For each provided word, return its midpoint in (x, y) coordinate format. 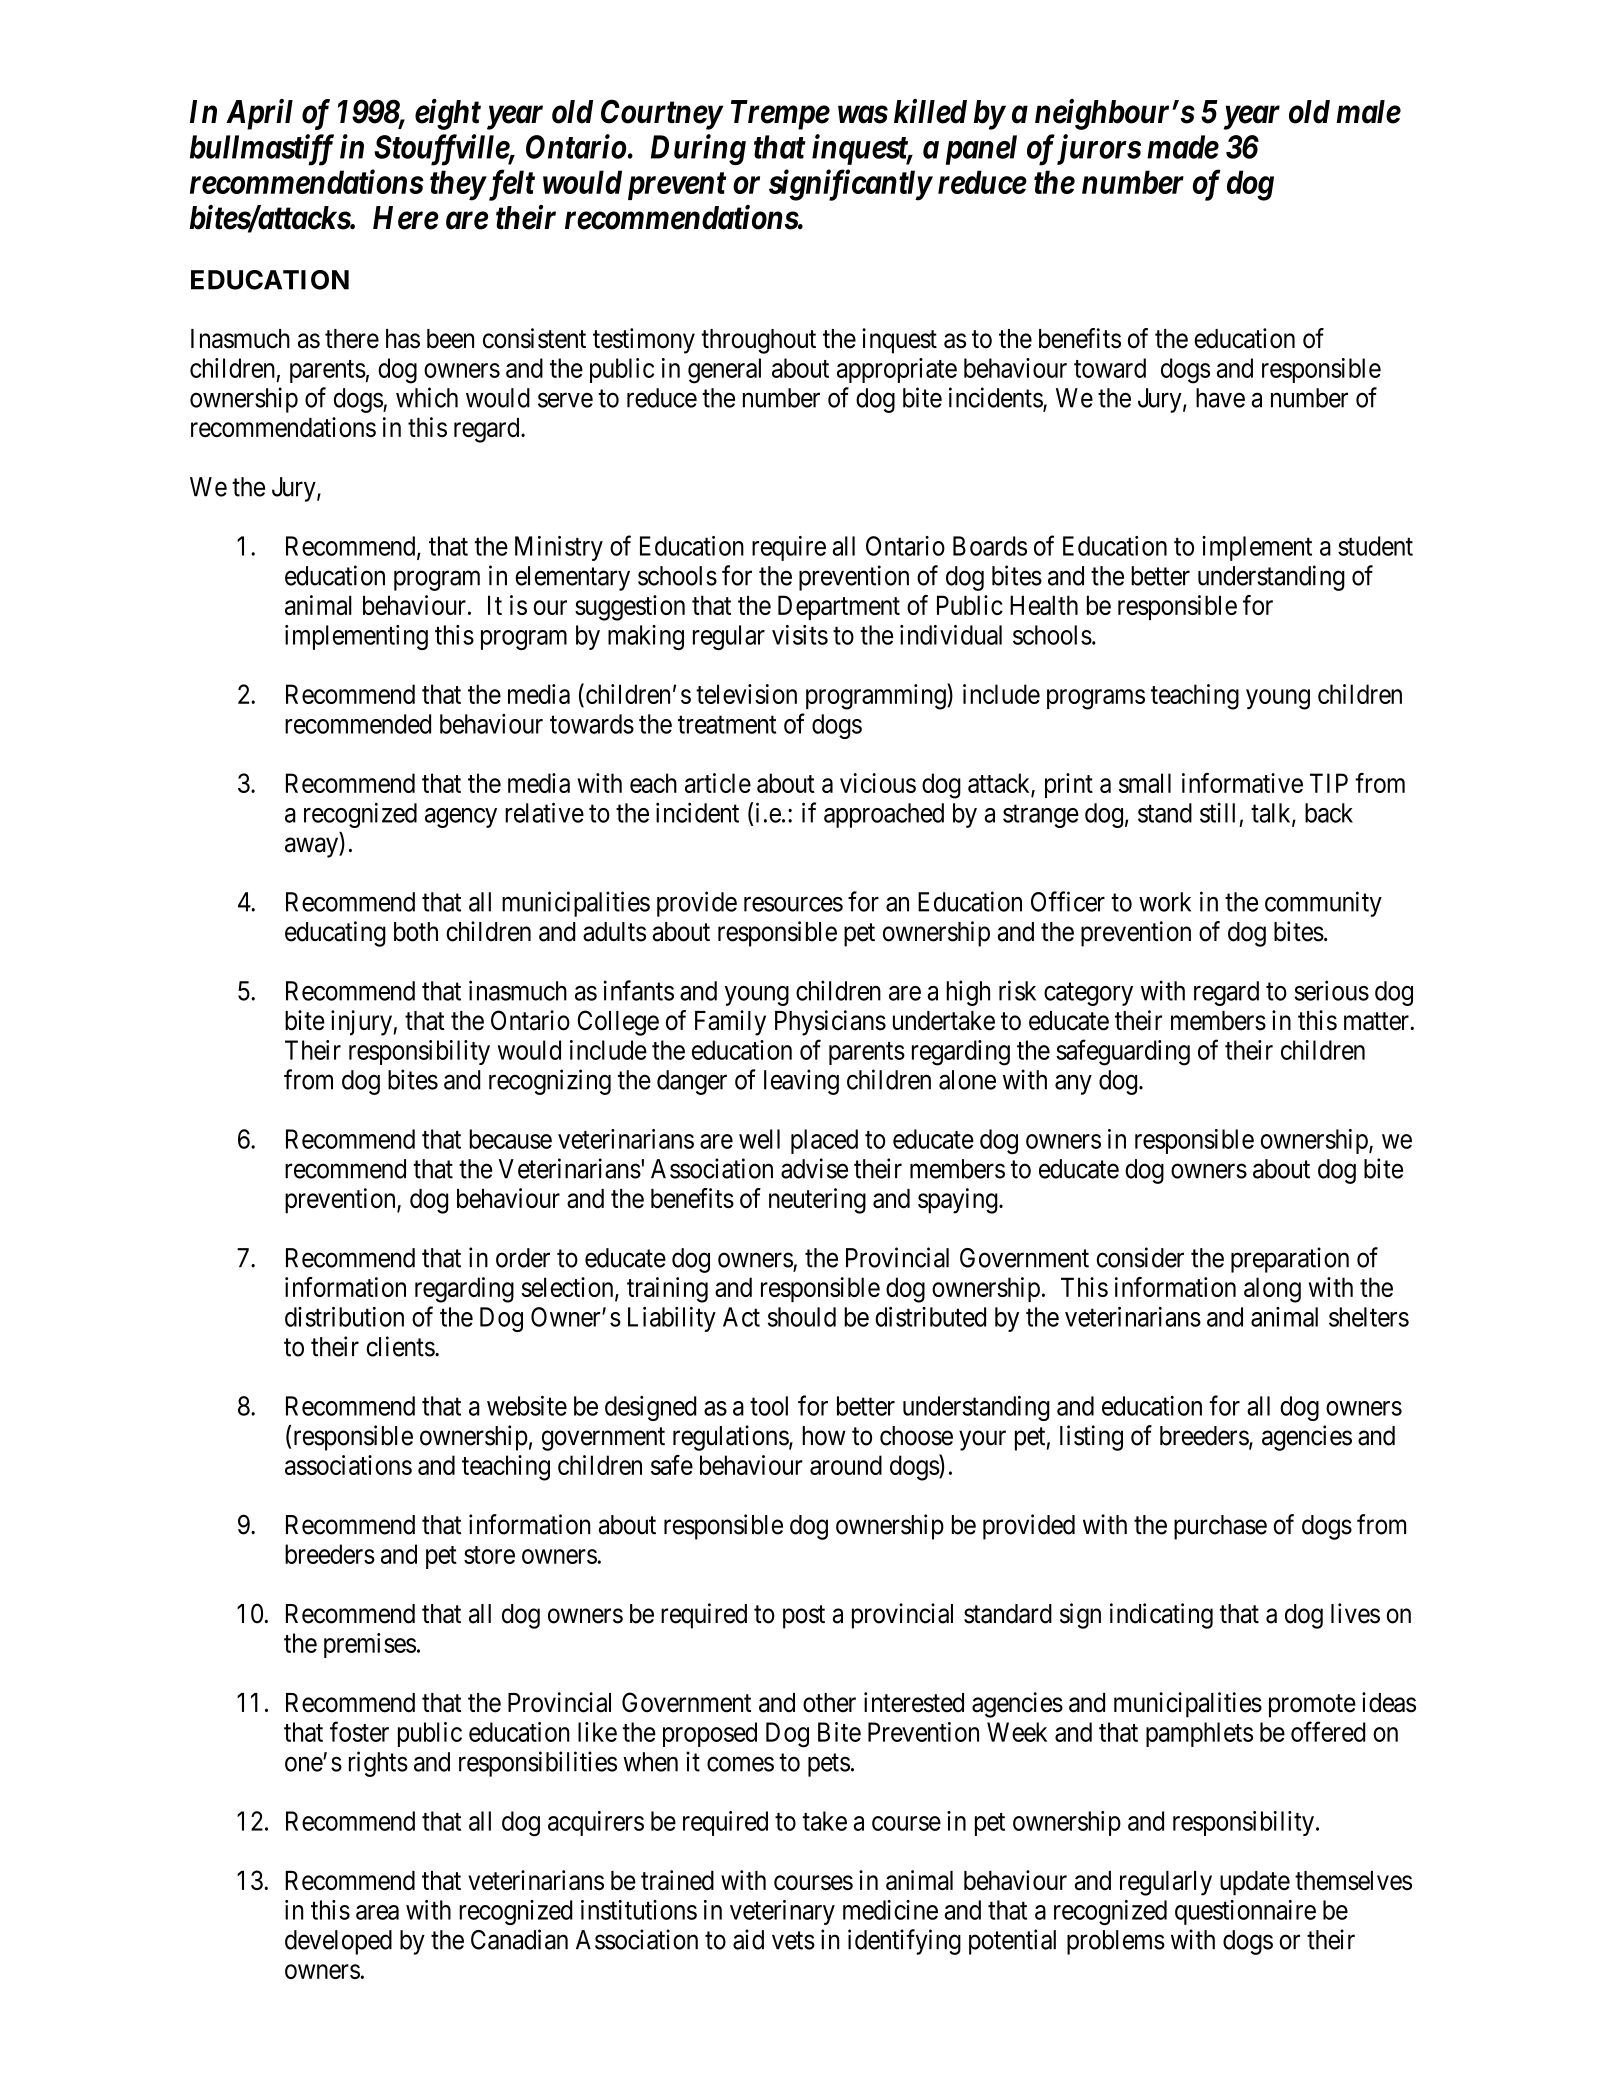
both (416, 932)
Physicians (830, 1023)
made (1183, 147)
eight (448, 114)
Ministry (559, 548)
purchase (1220, 1527)
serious (1331, 990)
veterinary (782, 1912)
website (527, 1406)
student (1375, 546)
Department (839, 607)
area (377, 1912)
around (846, 1465)
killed (930, 111)
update (1255, 1883)
